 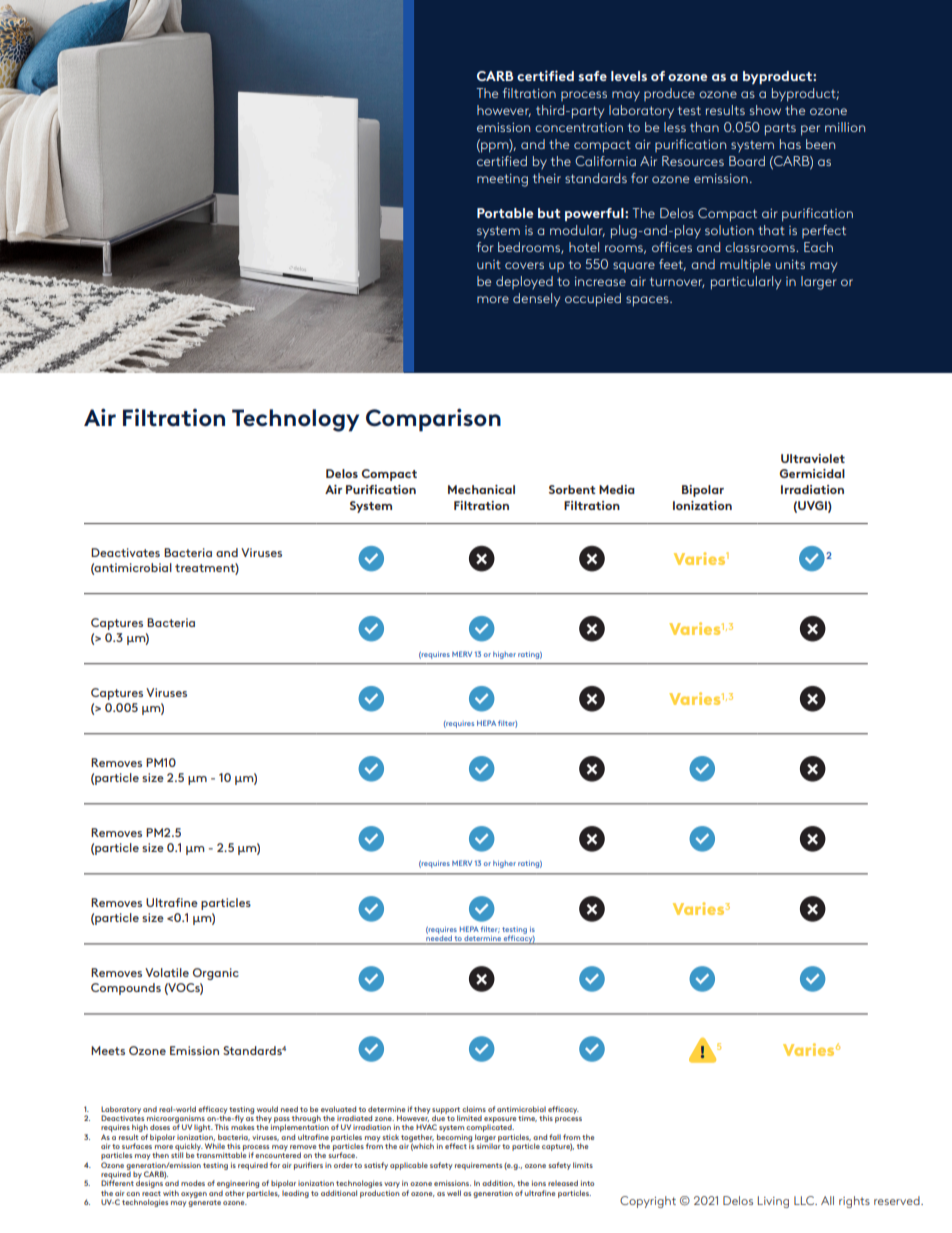 I want to click on Organic, so click(x=216, y=974).
